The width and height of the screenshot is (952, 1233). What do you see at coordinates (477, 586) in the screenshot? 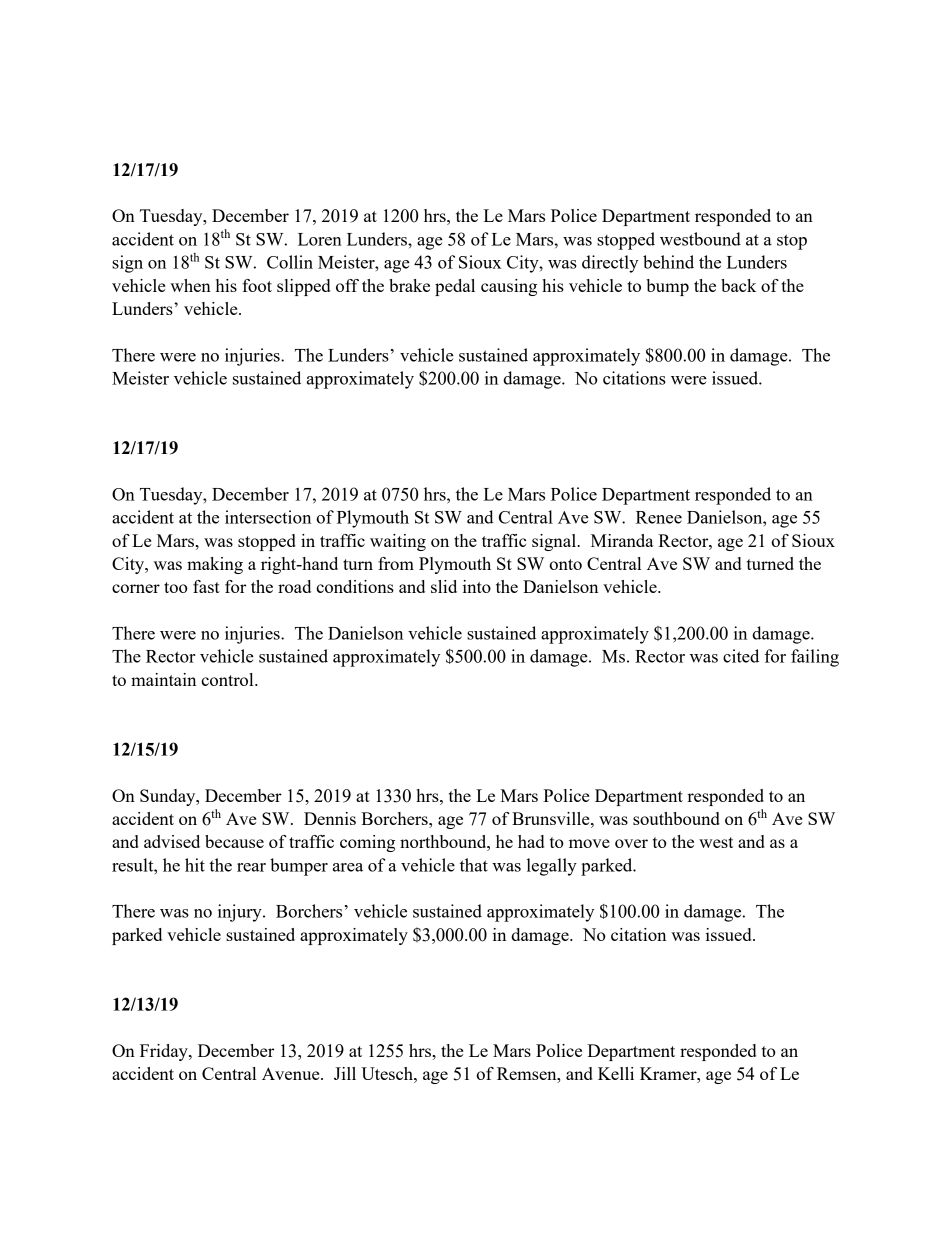
I see `into` at bounding box center [477, 586].
